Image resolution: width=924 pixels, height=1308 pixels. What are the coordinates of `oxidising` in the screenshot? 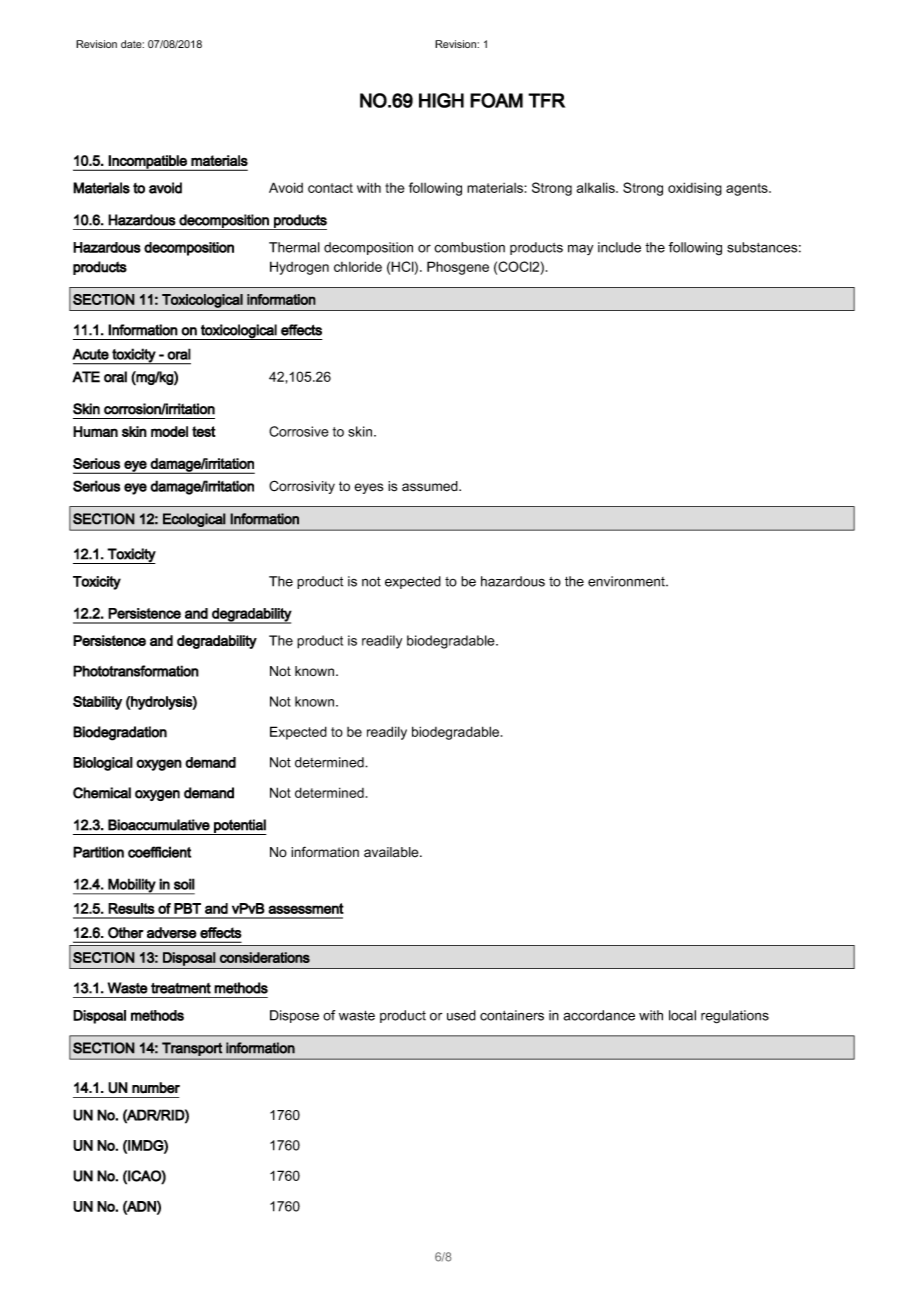 It's located at (695, 189).
